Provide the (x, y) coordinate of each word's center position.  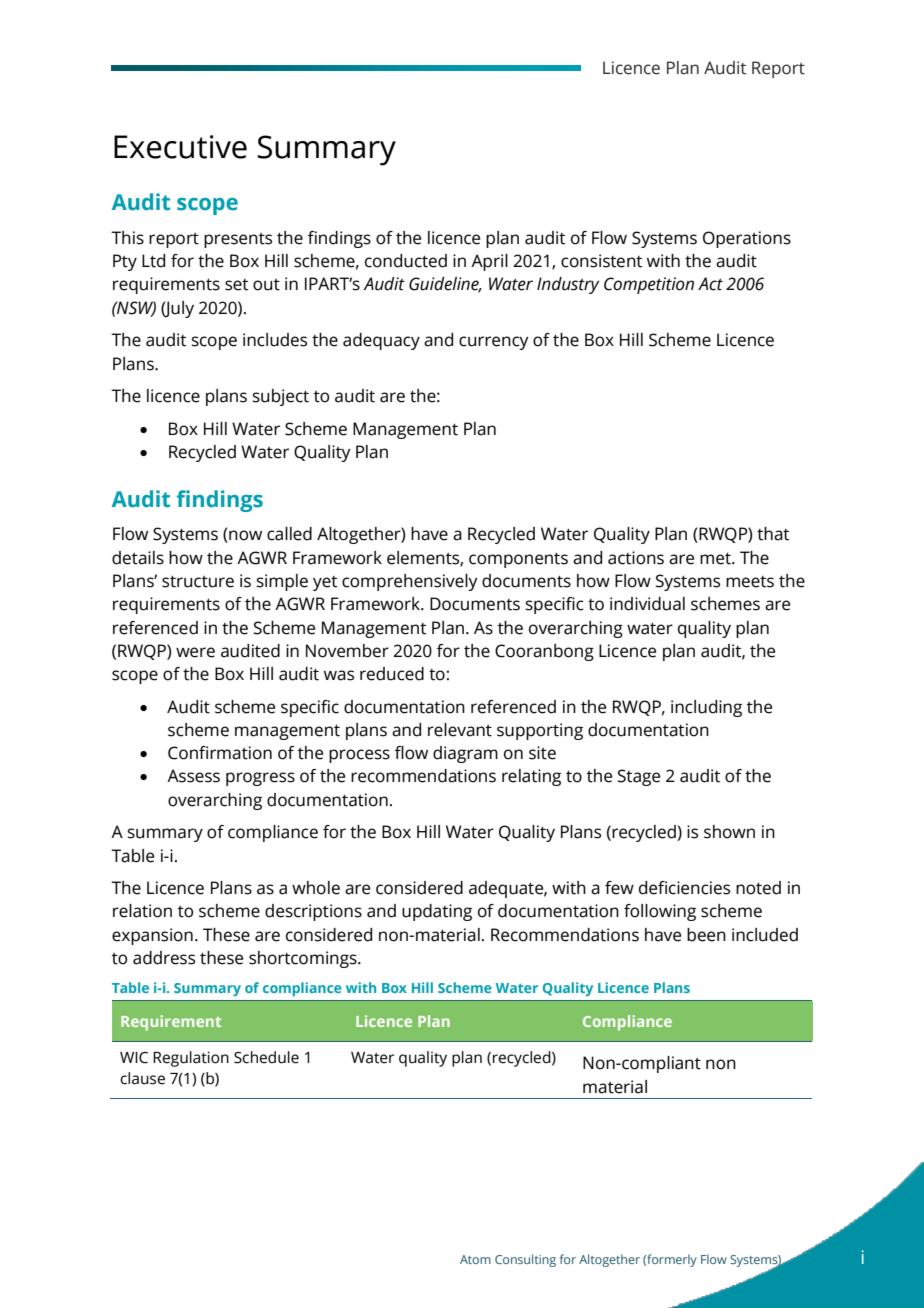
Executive (180, 147)
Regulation (191, 1059)
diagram (465, 754)
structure (198, 582)
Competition (649, 285)
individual (647, 604)
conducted (406, 261)
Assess (193, 776)
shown (729, 832)
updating (437, 912)
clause (142, 1078)
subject (281, 397)
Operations (747, 239)
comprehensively (410, 582)
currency (494, 343)
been (706, 935)
